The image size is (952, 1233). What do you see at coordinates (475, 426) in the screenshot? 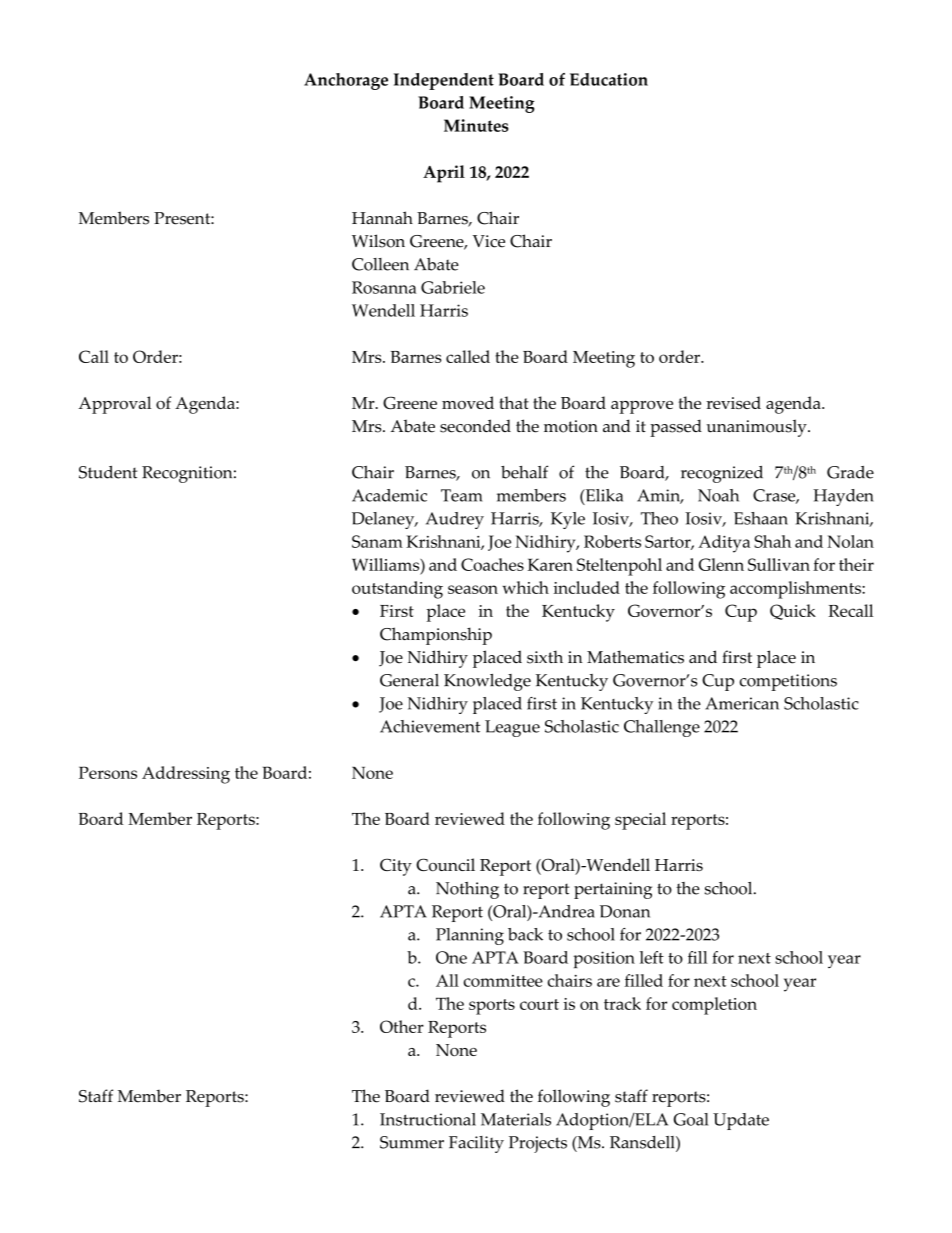
I see `seconded` at bounding box center [475, 426].
